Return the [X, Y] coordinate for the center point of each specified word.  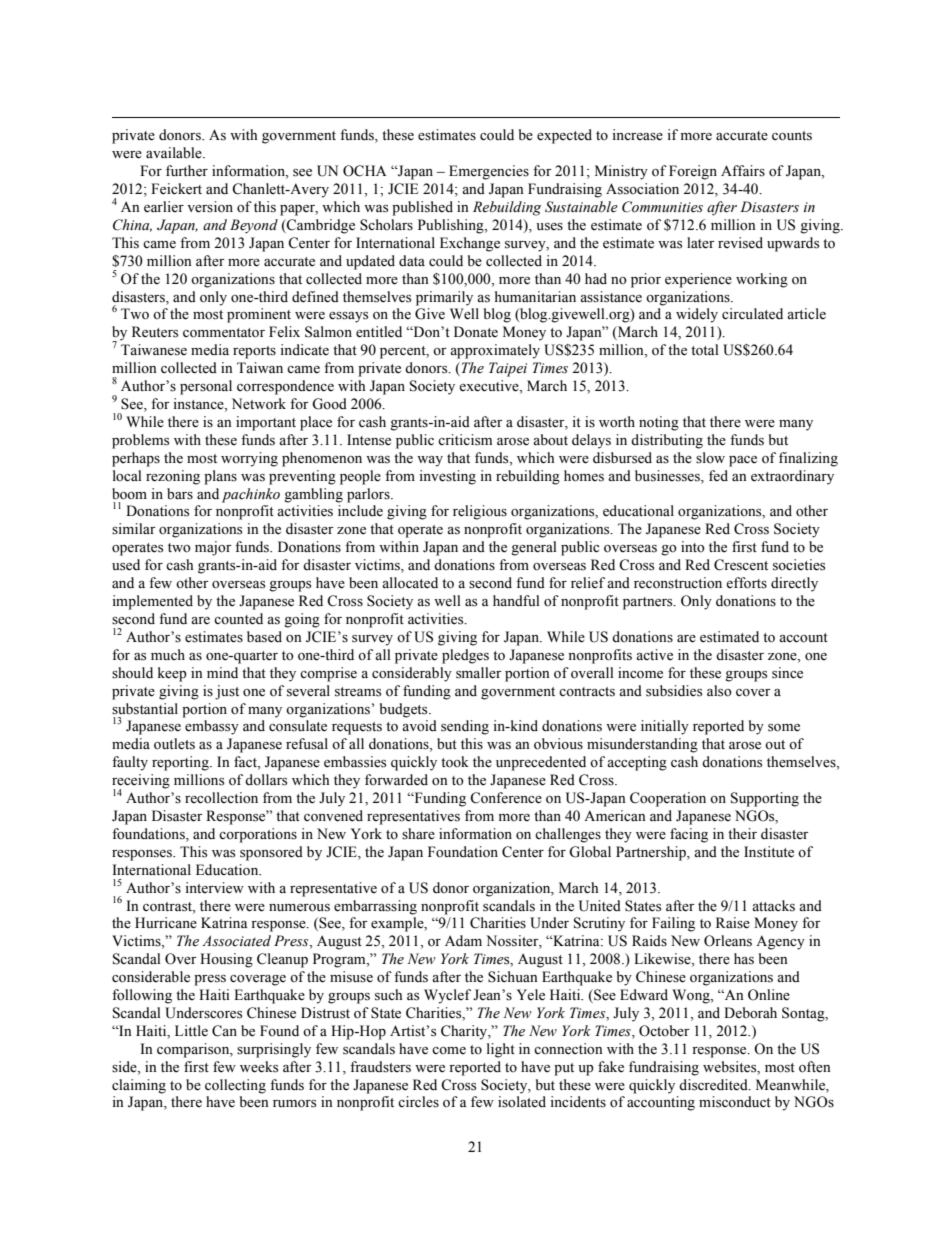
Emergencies [489, 172]
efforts [746, 583]
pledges [465, 656]
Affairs [743, 171]
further [187, 171]
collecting [235, 1086]
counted [238, 619]
